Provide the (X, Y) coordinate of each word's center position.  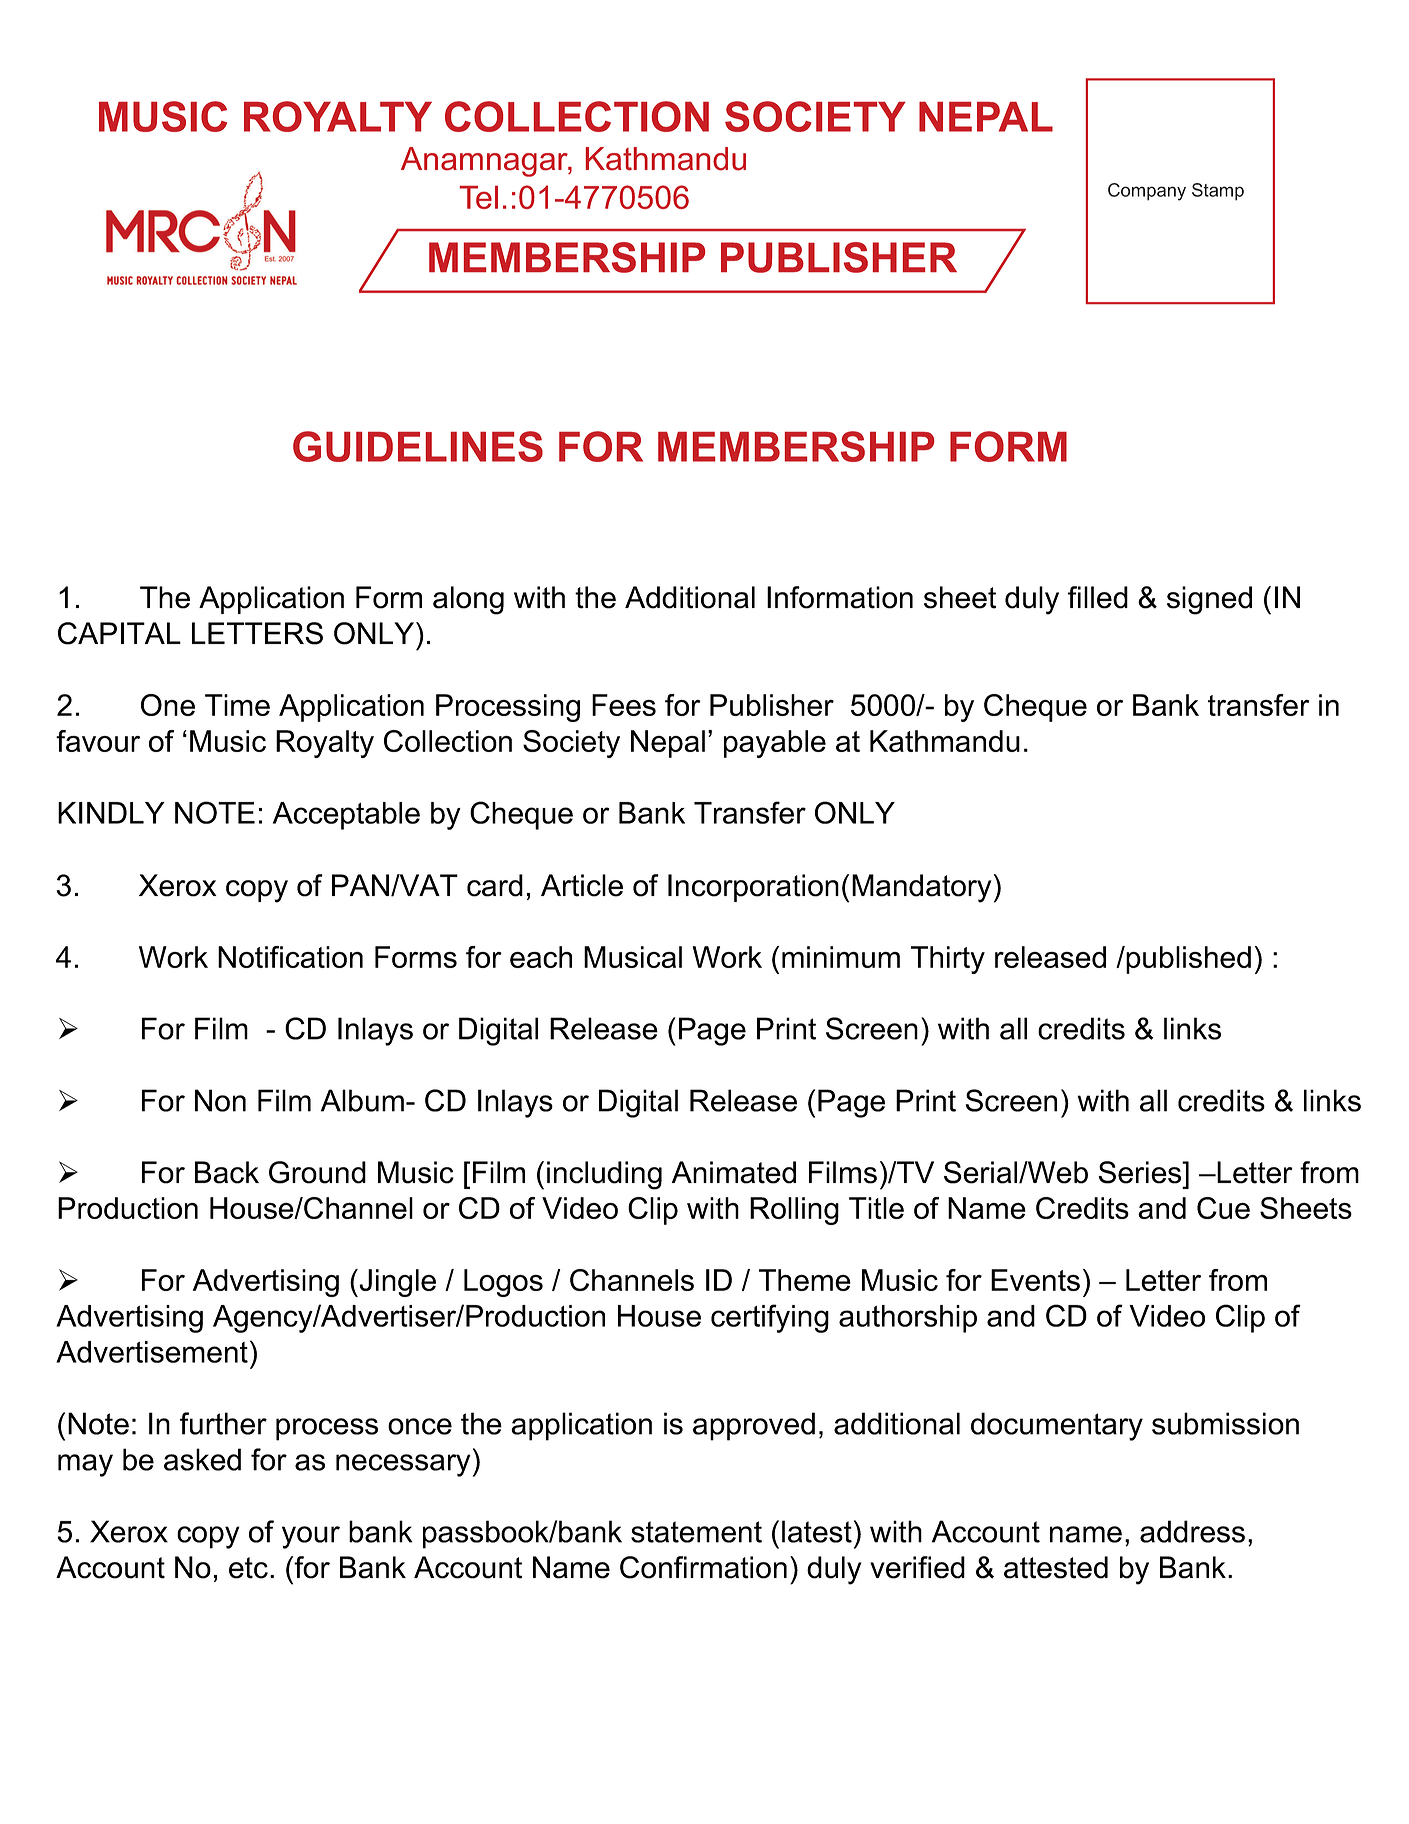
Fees (624, 705)
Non (220, 1100)
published (1187, 960)
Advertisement (152, 1352)
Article (582, 885)
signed (1209, 600)
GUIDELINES (418, 446)
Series (1141, 1172)
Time (237, 705)
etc (248, 1568)
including (604, 1175)
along (468, 600)
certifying (770, 1318)
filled (1098, 597)
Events (1035, 1280)
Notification (290, 957)
